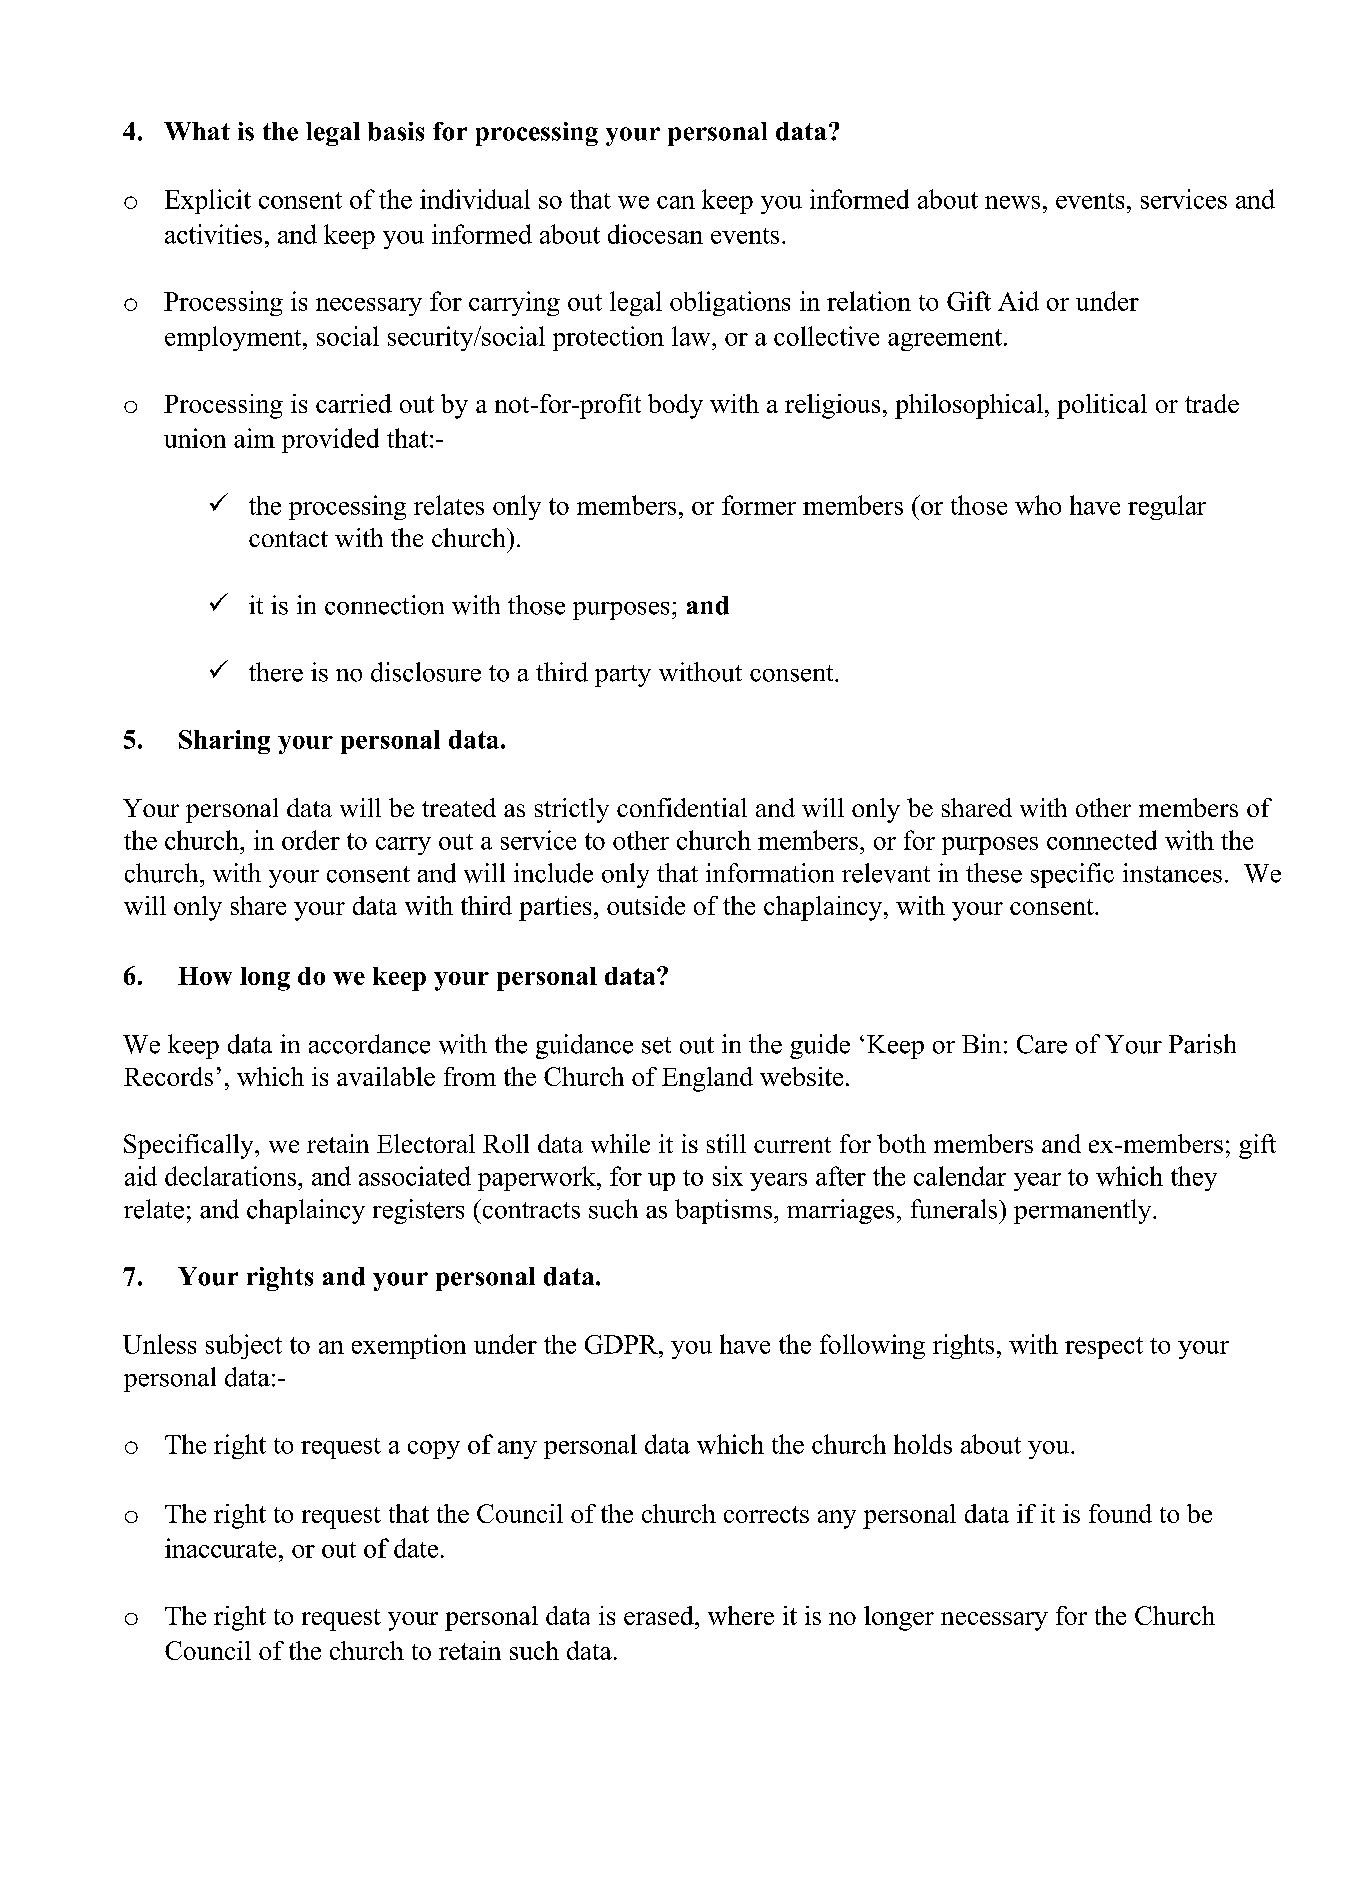 Image resolution: width=1367 pixels, height=1887 pixels. What do you see at coordinates (759, 505) in the page?
I see `former` at bounding box center [759, 505].
